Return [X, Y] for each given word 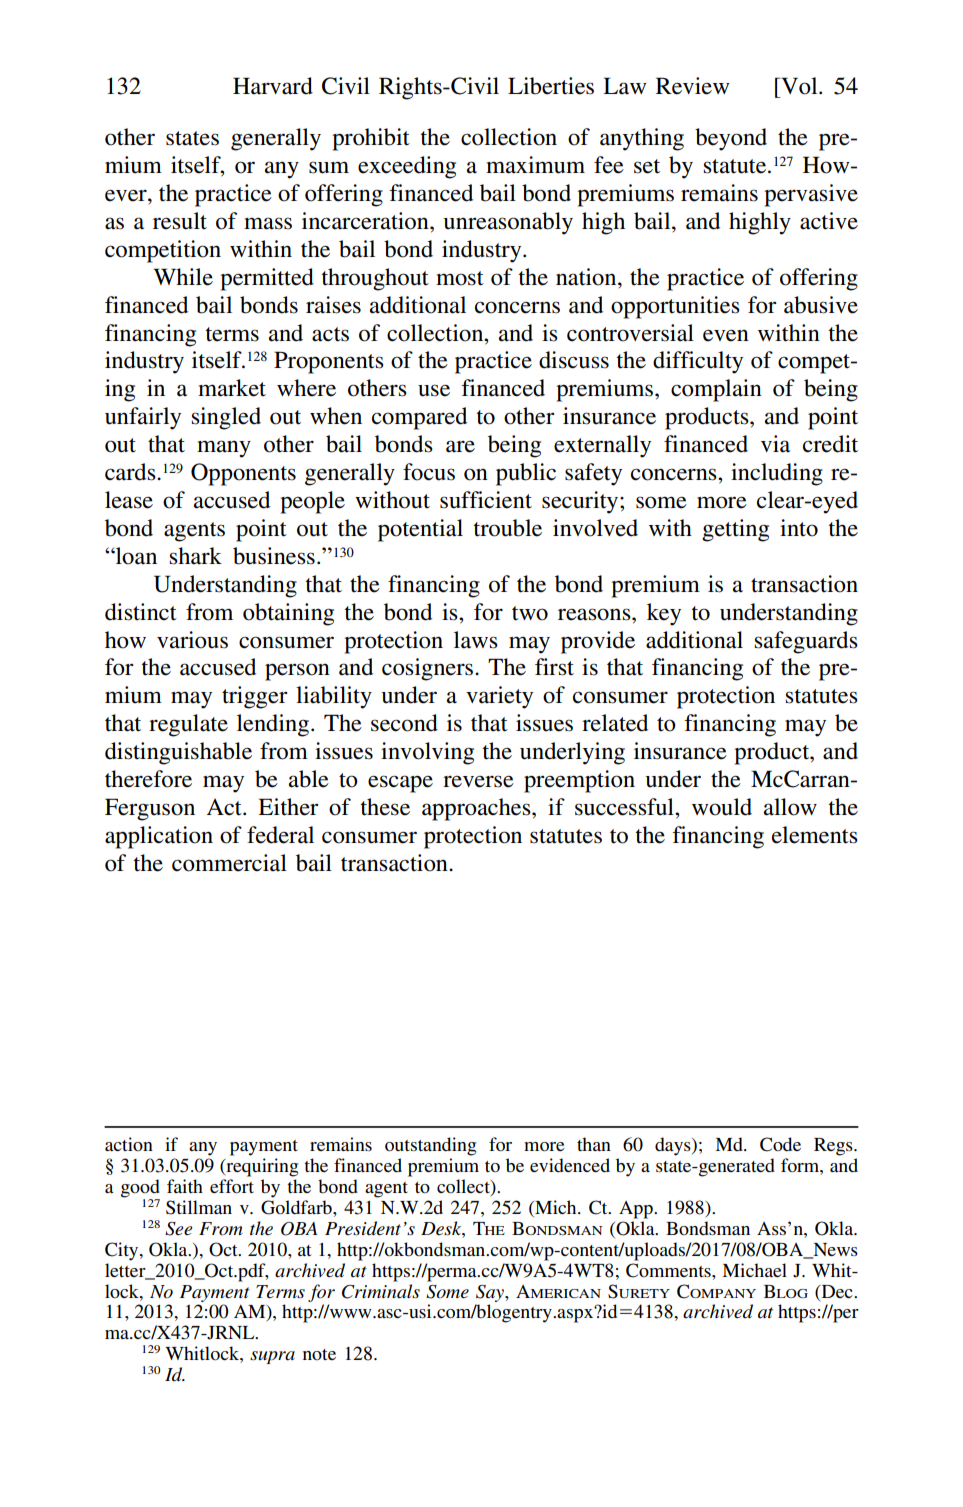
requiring [261, 1167]
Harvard [273, 86]
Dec [837, 1291]
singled [226, 418]
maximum [535, 165]
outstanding [430, 1146]
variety [499, 697]
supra [272, 1357]
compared [419, 418]
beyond [731, 139]
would [722, 807]
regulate [188, 725]
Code [780, 1144]
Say [491, 1293]
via [775, 444]
